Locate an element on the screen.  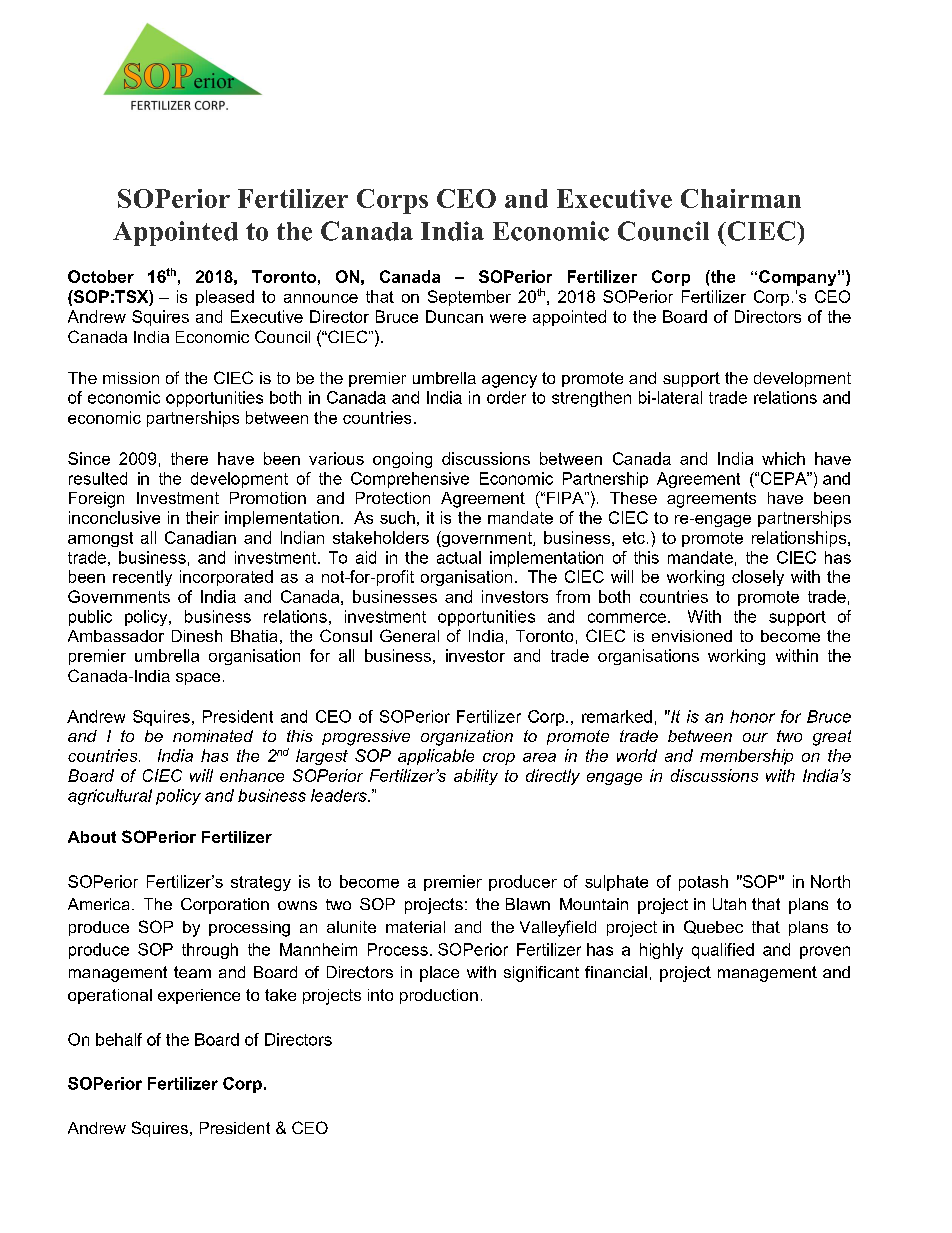
October is located at coordinates (101, 276).
